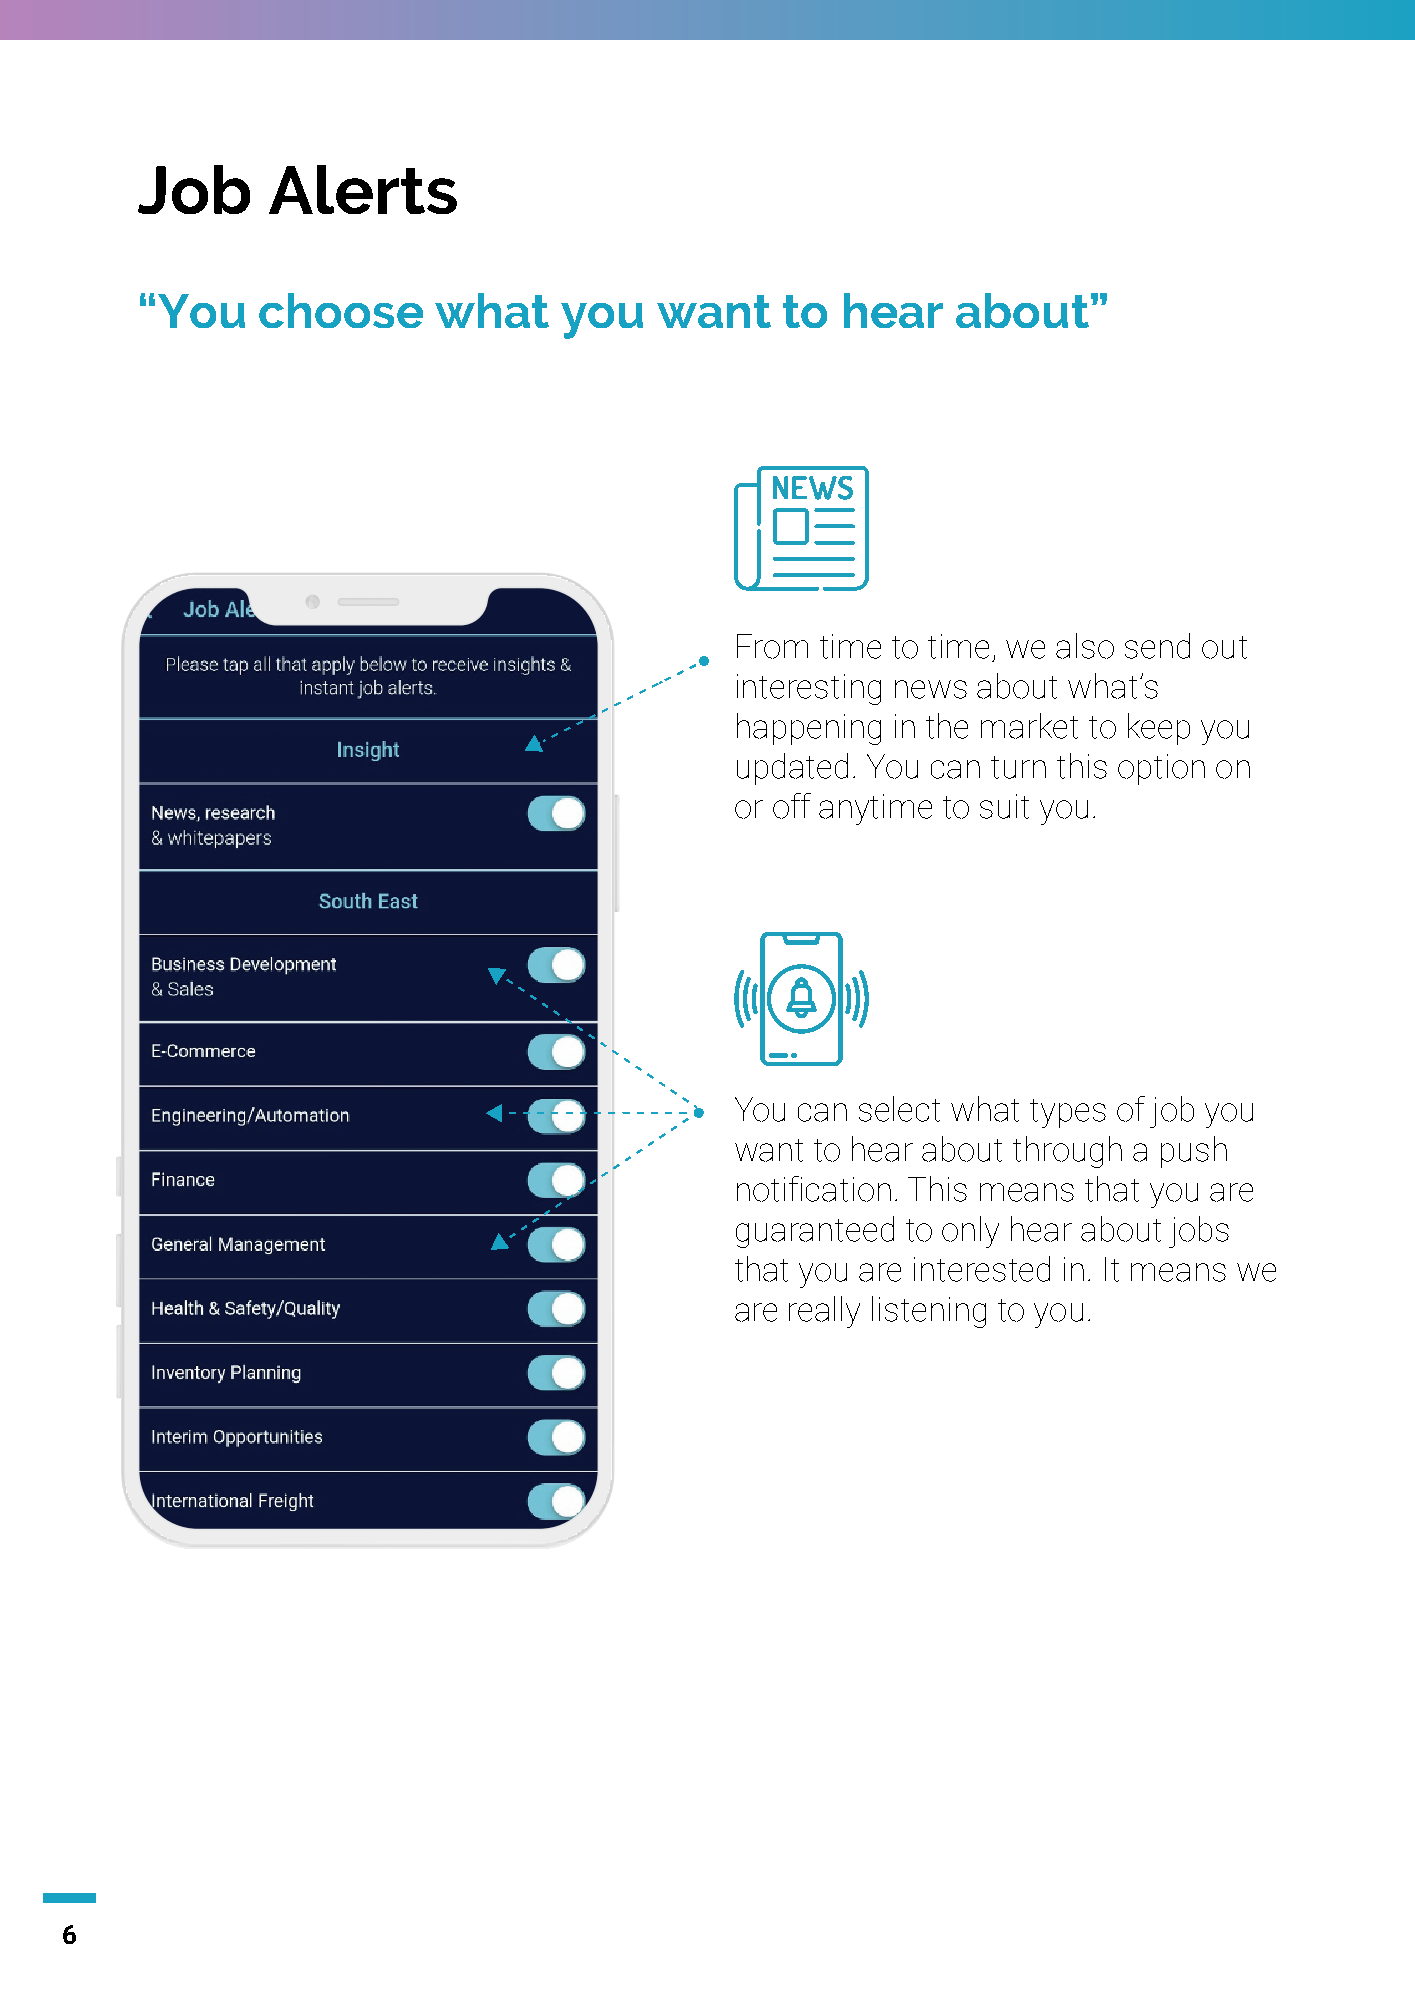  Describe the element at coordinates (809, 689) in the document. I see `interesting` at that location.
